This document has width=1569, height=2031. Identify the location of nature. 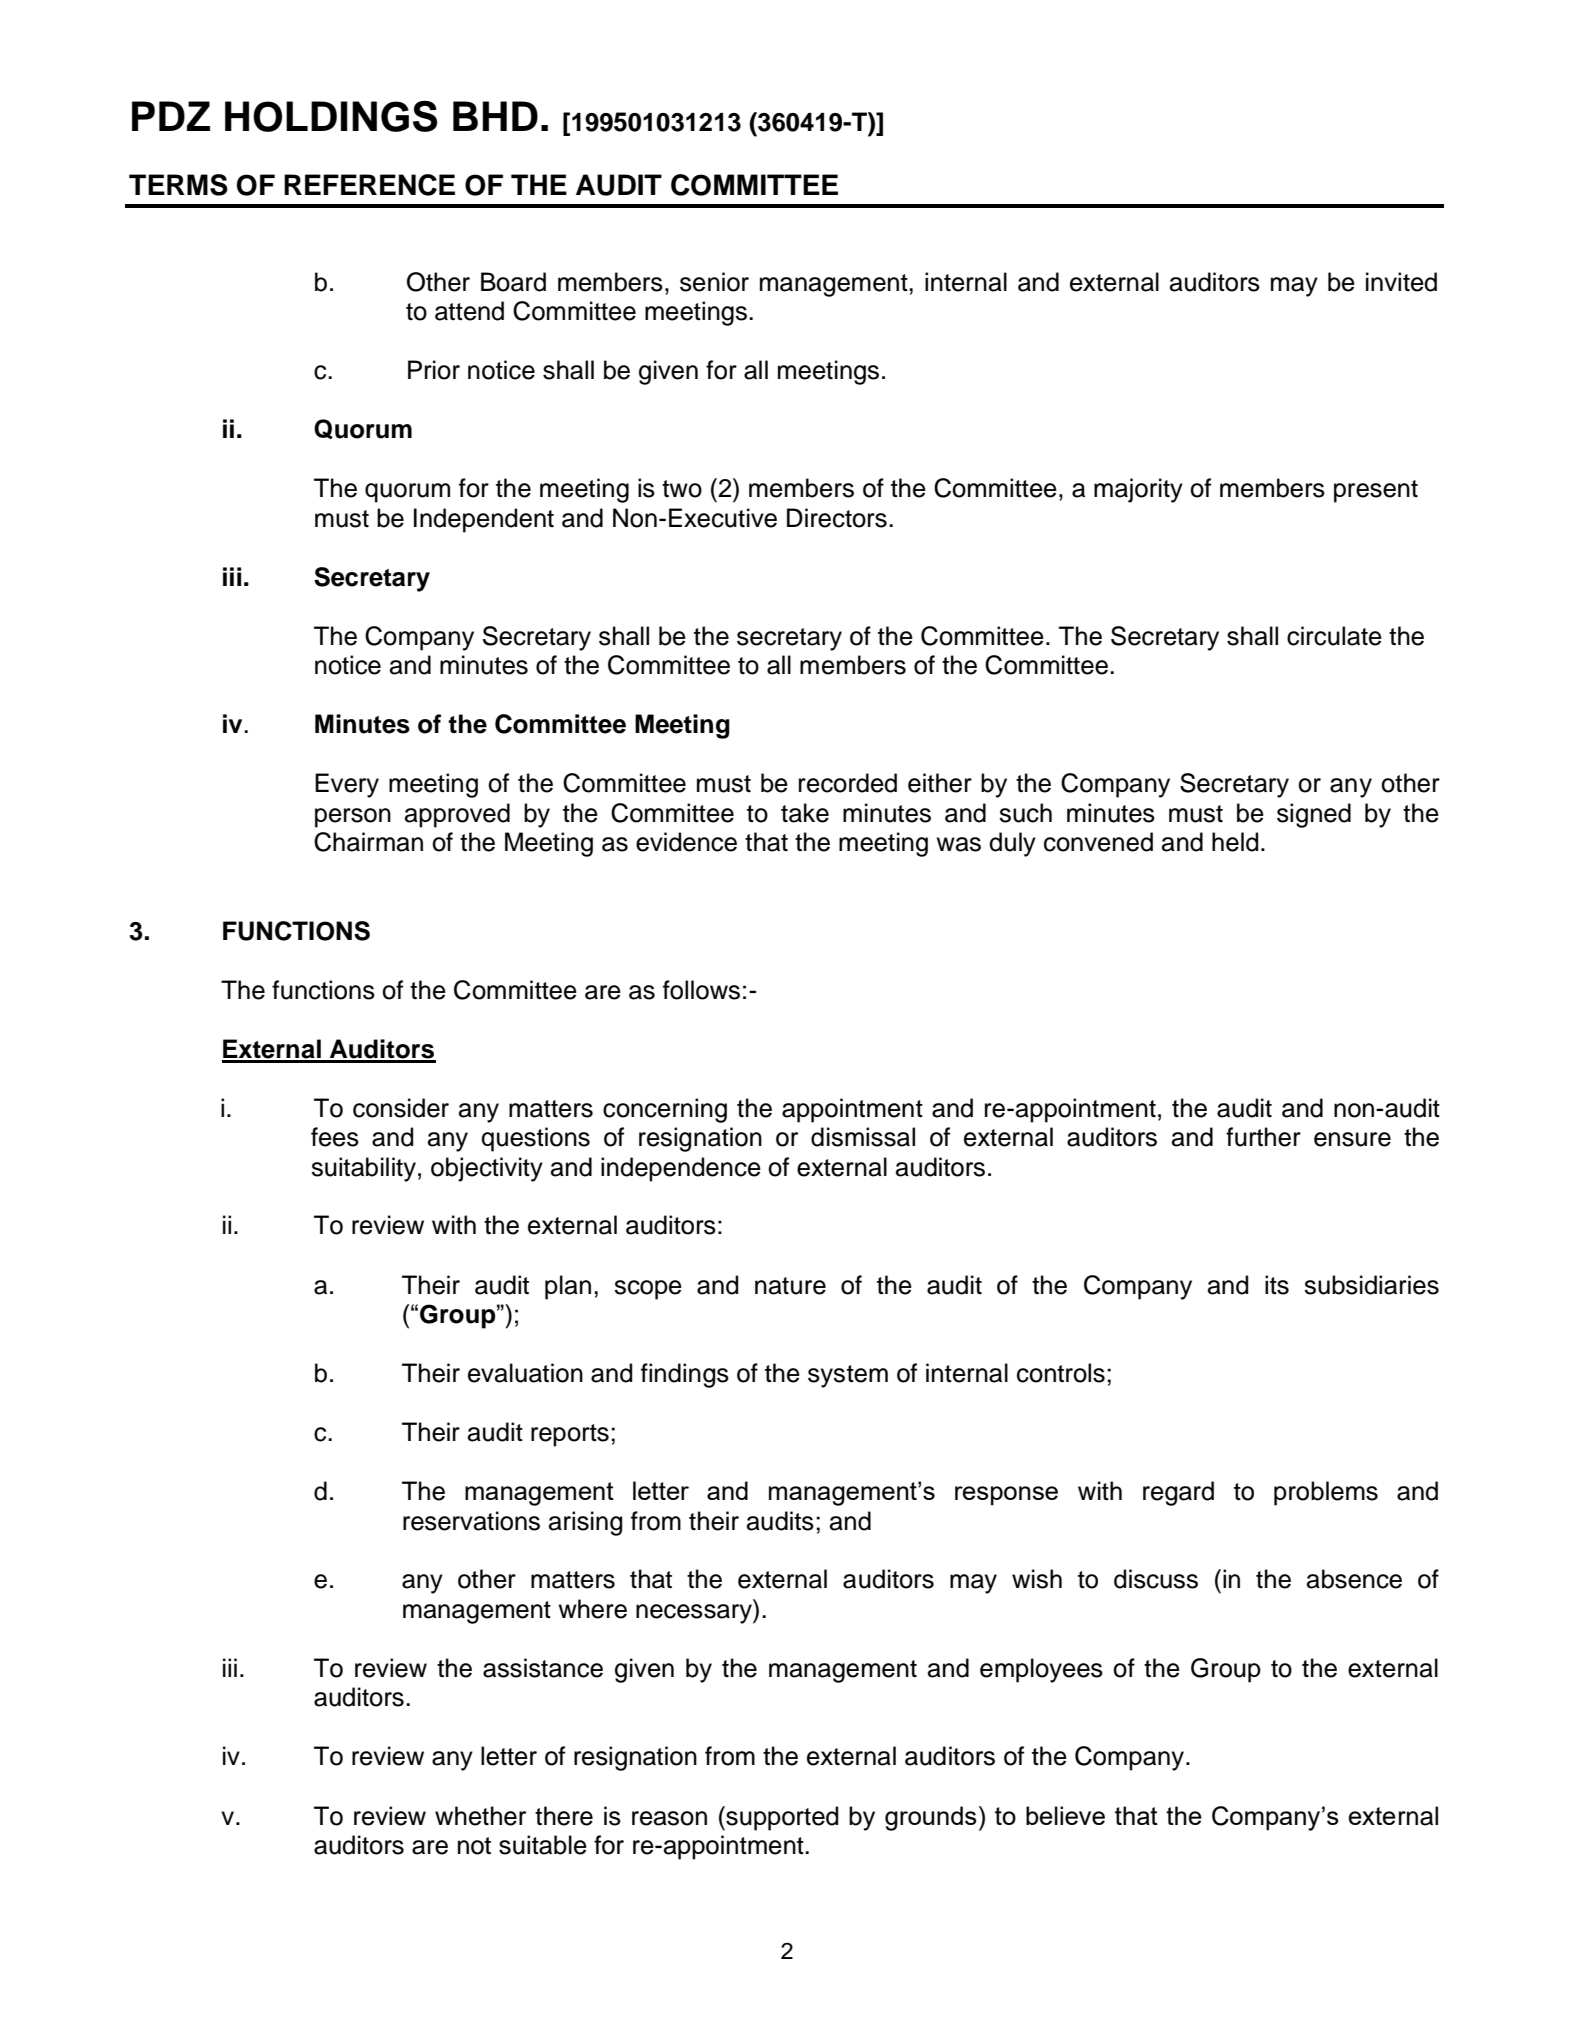
(790, 1286).
